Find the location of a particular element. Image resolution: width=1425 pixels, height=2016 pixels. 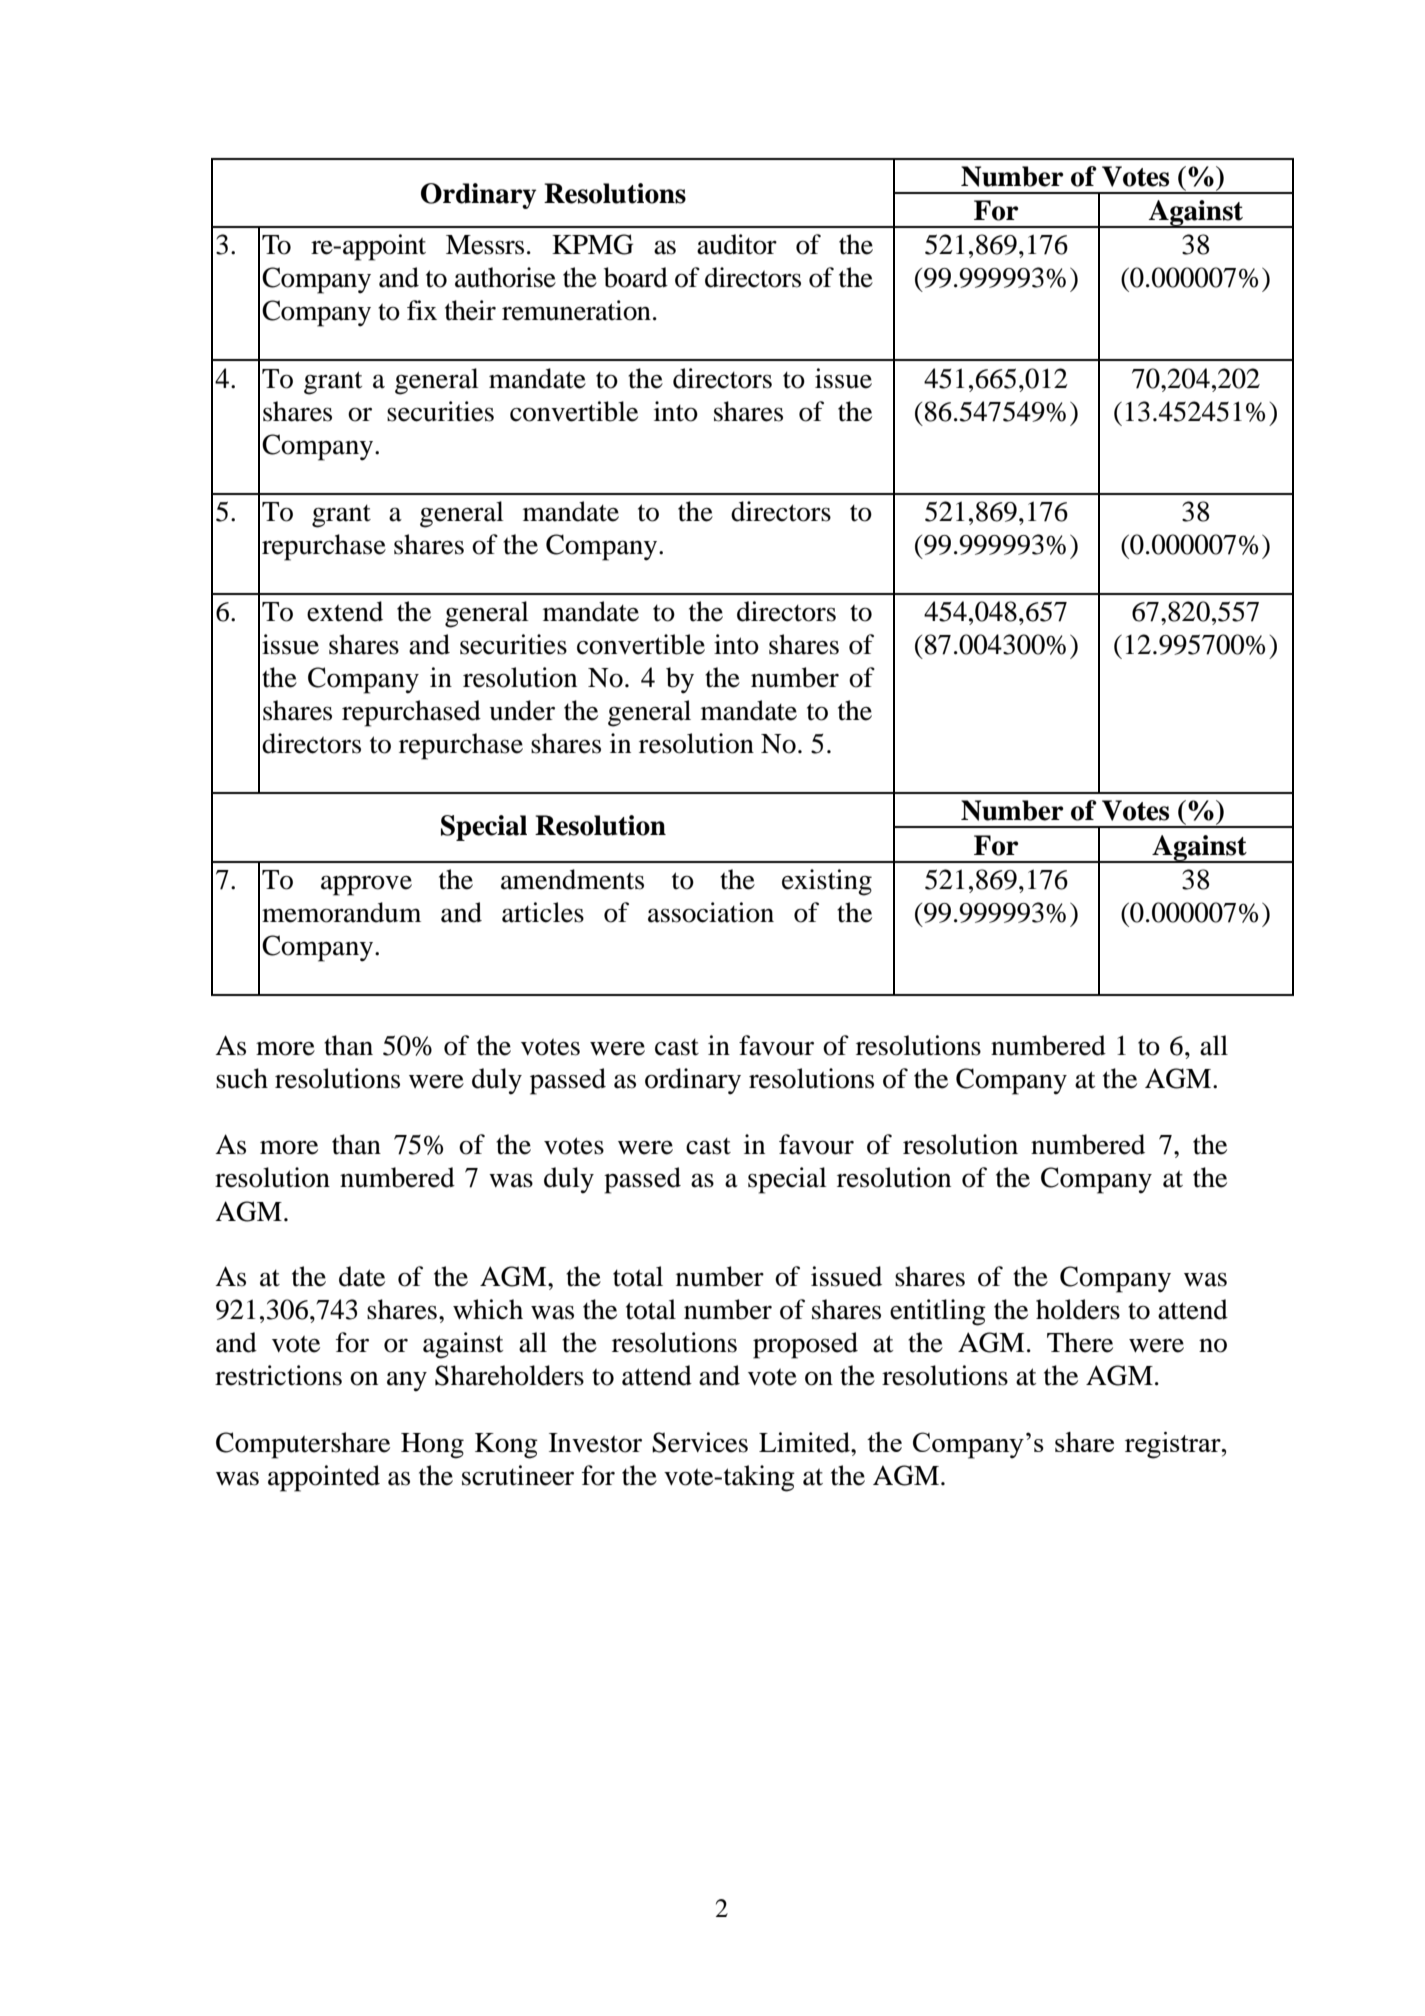

auditor is located at coordinates (737, 244).
